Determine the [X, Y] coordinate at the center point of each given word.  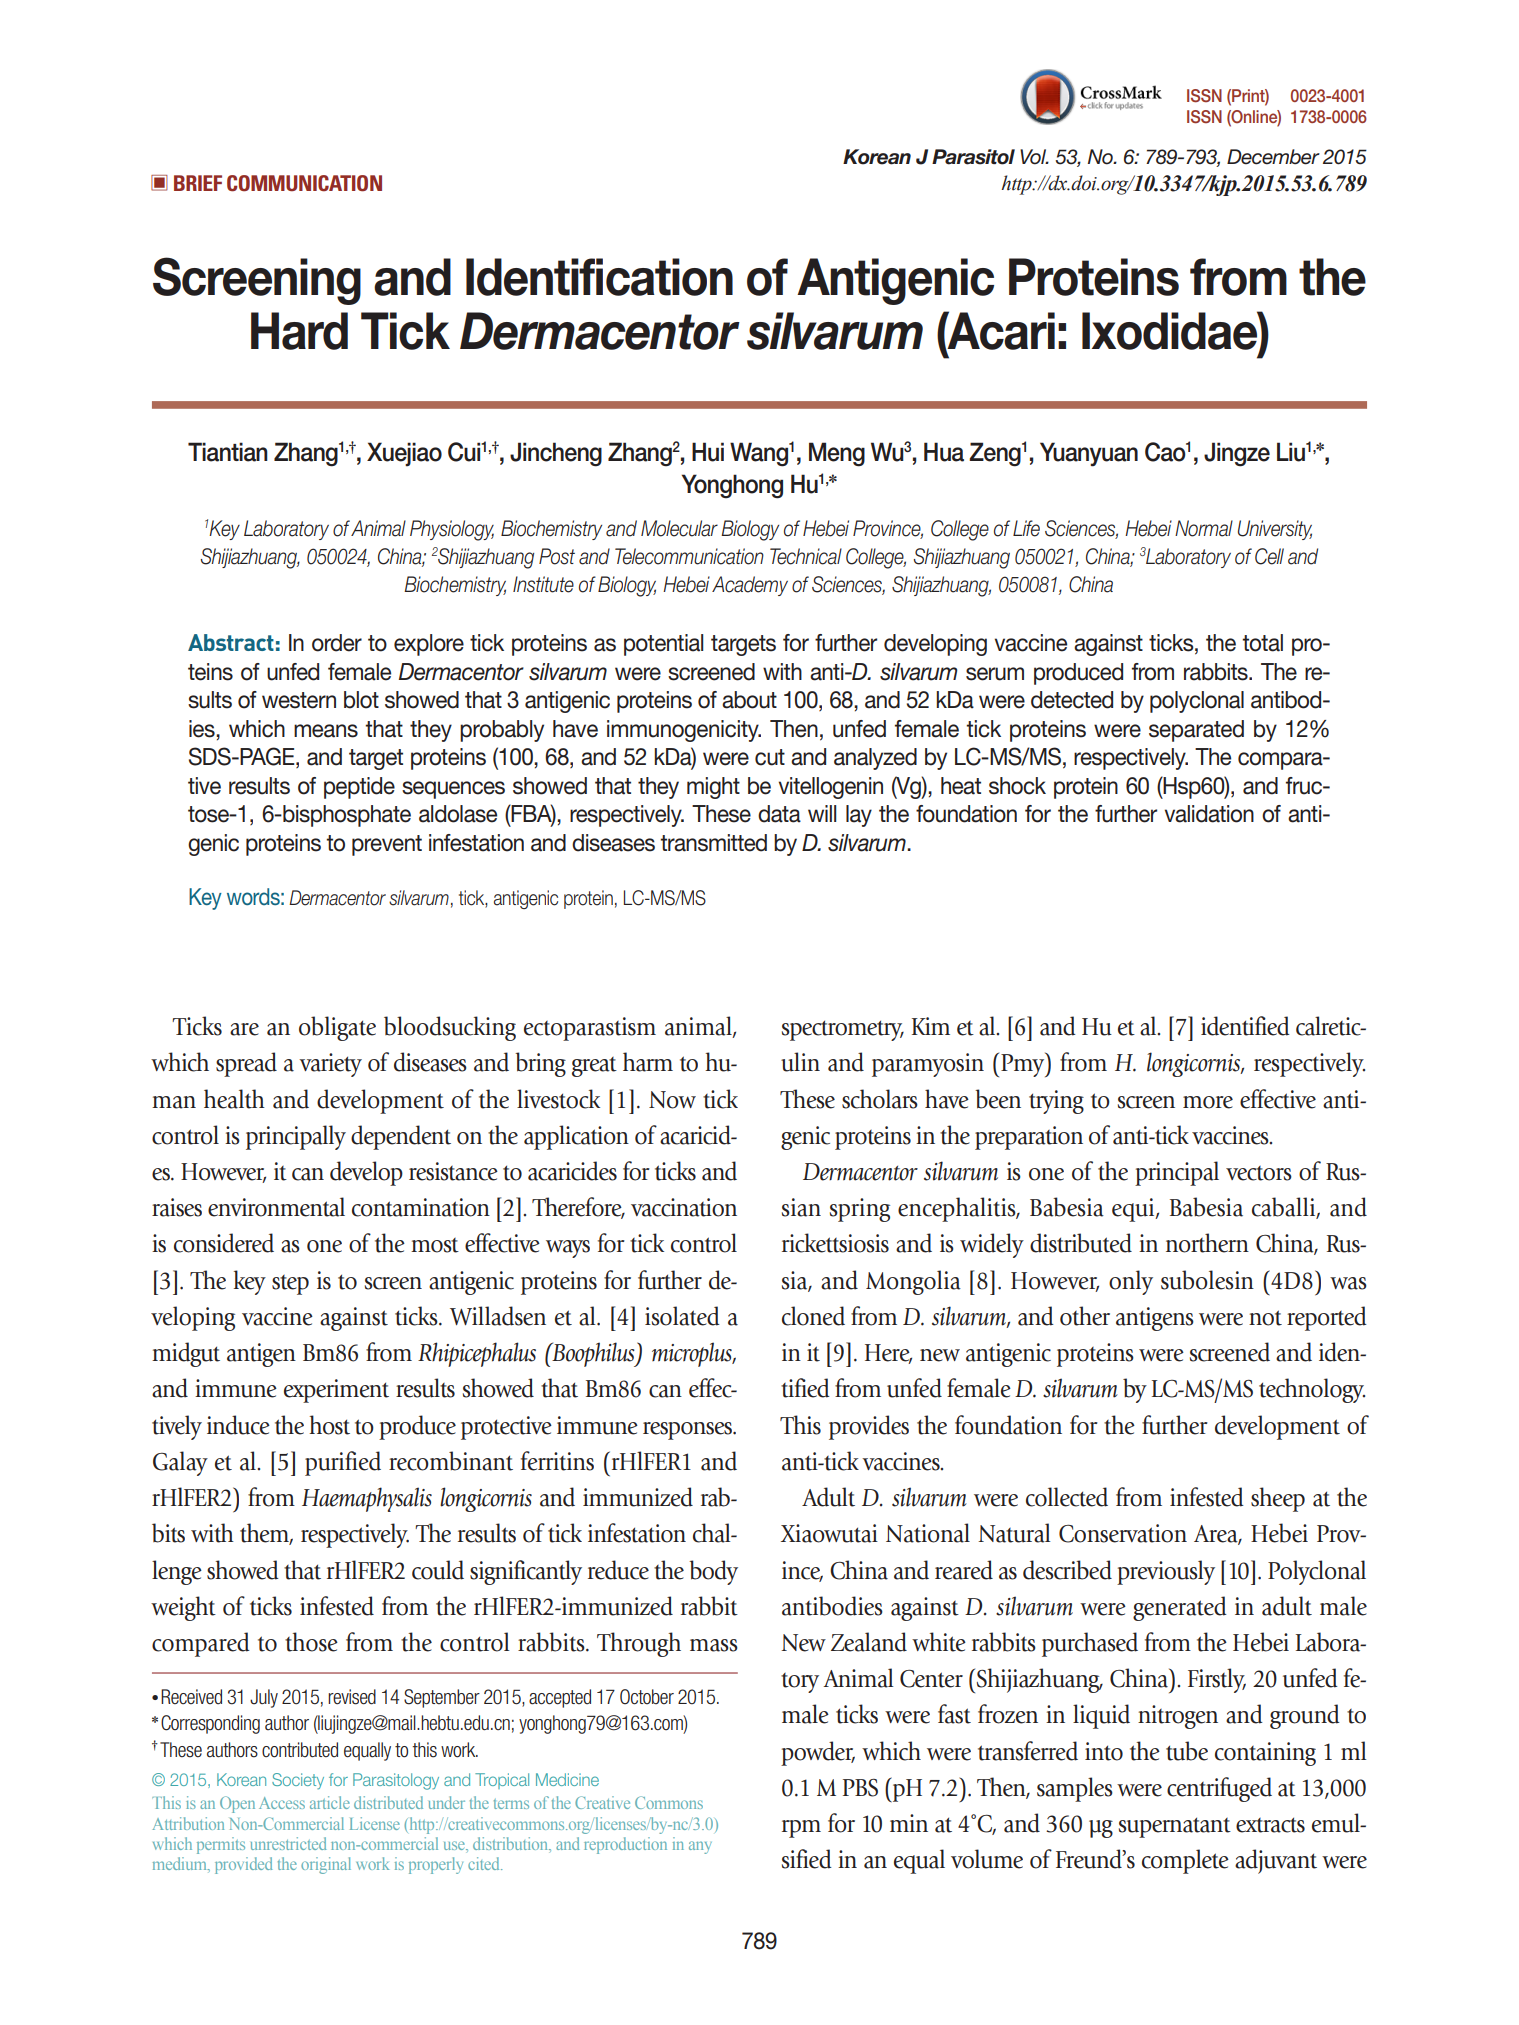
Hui [708, 452]
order [337, 643]
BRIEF [198, 183]
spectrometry [843, 1030]
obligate [337, 1028]
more [1208, 1102]
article [330, 1802]
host [329, 1425]
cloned [813, 1316]
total [1262, 643]
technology [1312, 1390]
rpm [801, 1829]
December [1273, 157]
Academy [750, 586]
